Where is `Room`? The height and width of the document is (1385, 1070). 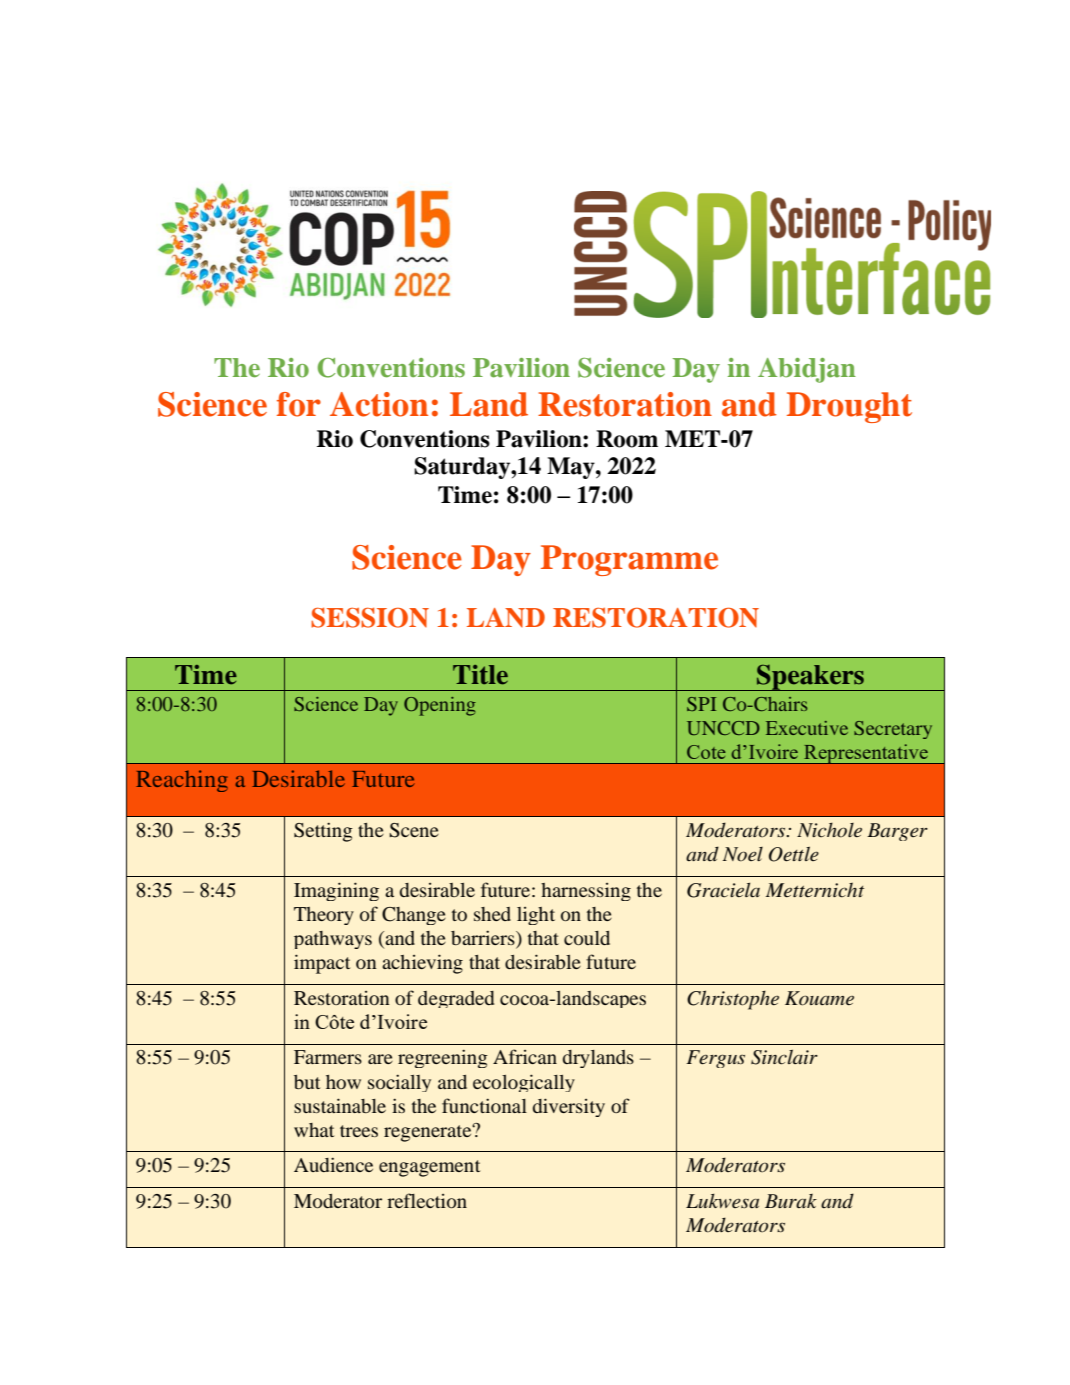 Room is located at coordinates (627, 439).
